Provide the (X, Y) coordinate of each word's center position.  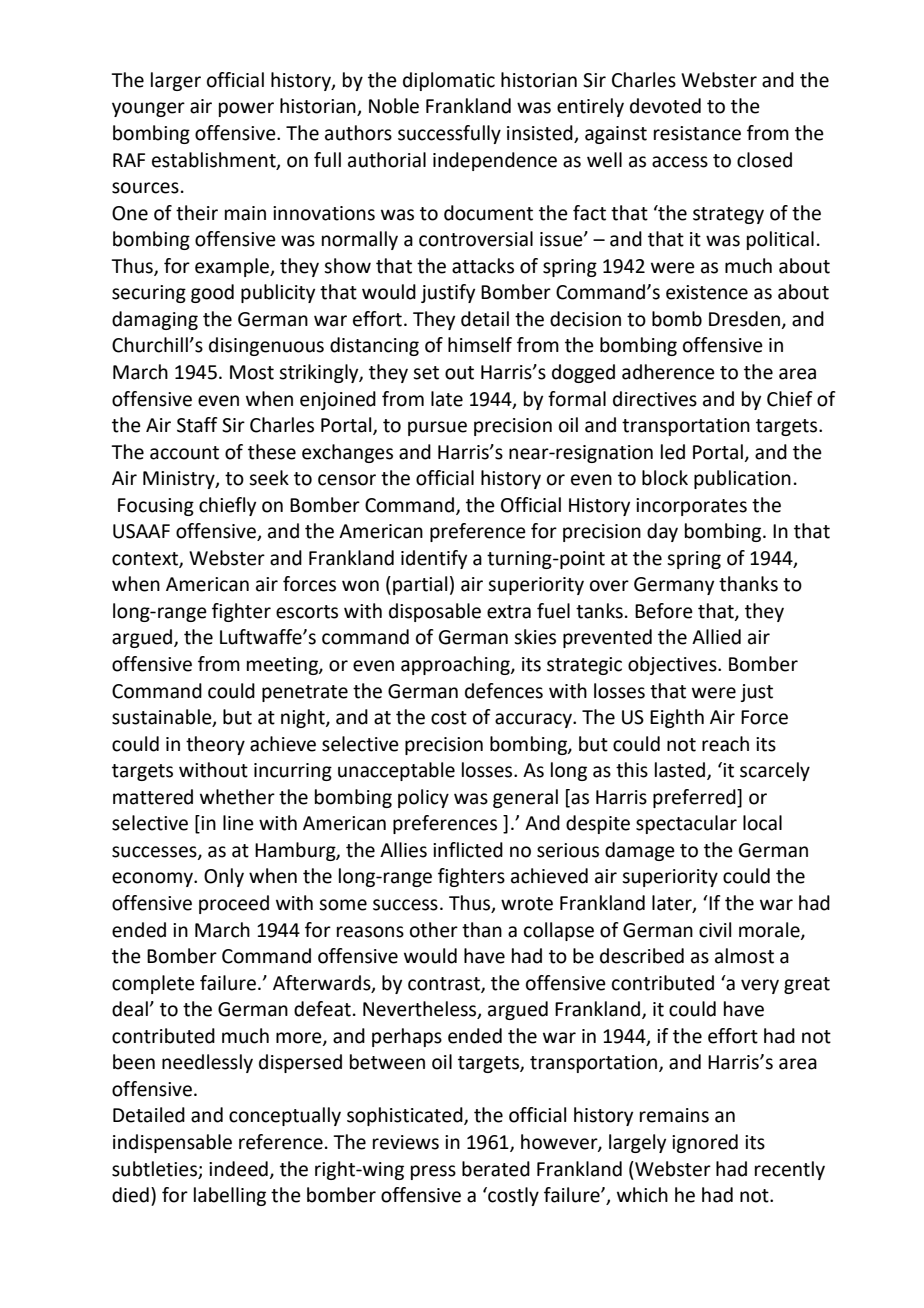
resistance (697, 133)
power (246, 109)
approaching (456, 665)
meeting (283, 666)
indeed (238, 1169)
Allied (716, 637)
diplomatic (449, 81)
